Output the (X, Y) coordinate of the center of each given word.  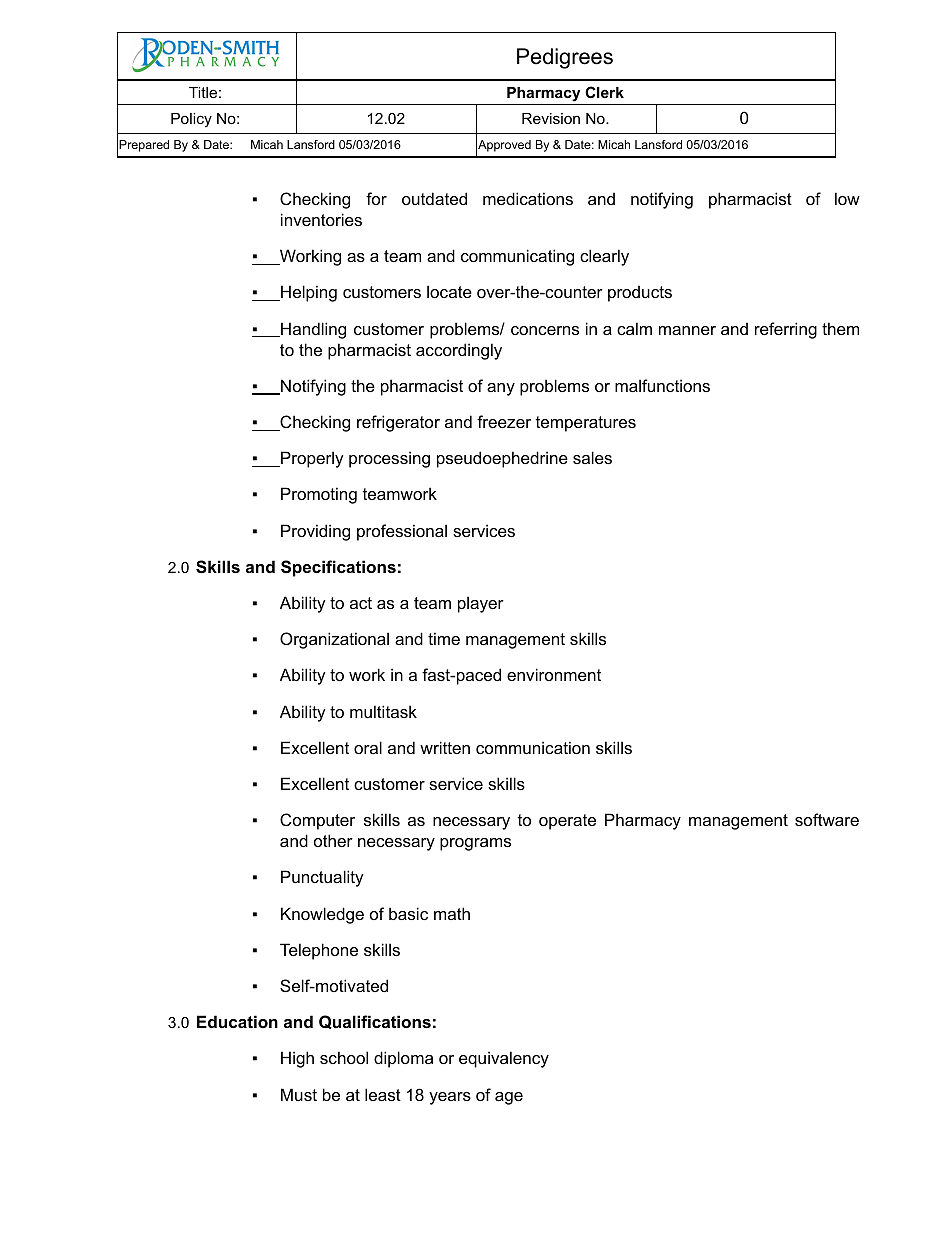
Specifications (338, 568)
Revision (551, 118)
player (481, 604)
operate (567, 822)
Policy (191, 120)
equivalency (504, 1059)
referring (786, 330)
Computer (317, 821)
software (827, 819)
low (847, 198)
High (297, 1059)
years (450, 1098)
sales (592, 457)
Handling (312, 330)
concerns (545, 330)
